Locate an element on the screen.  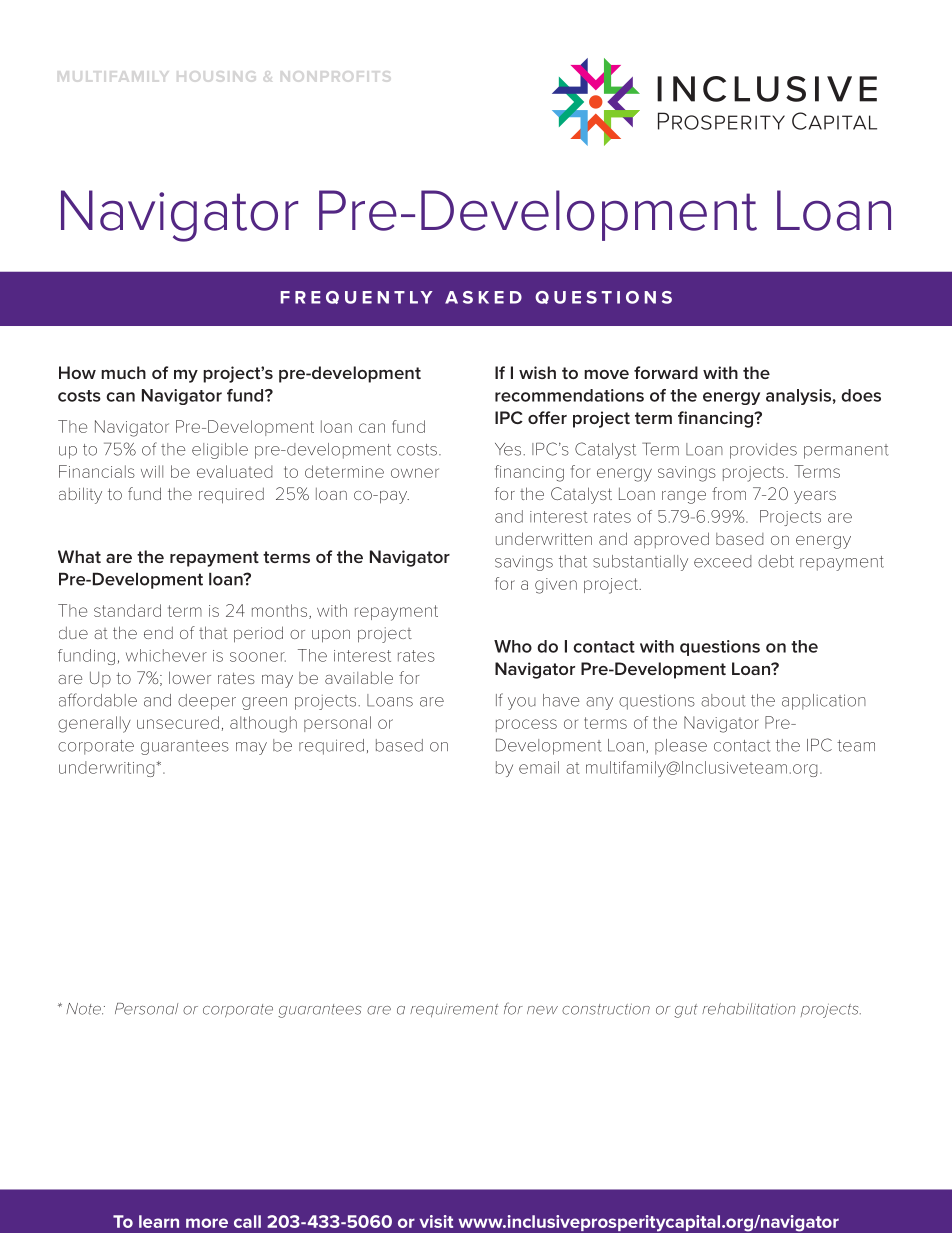
wish is located at coordinates (537, 372).
